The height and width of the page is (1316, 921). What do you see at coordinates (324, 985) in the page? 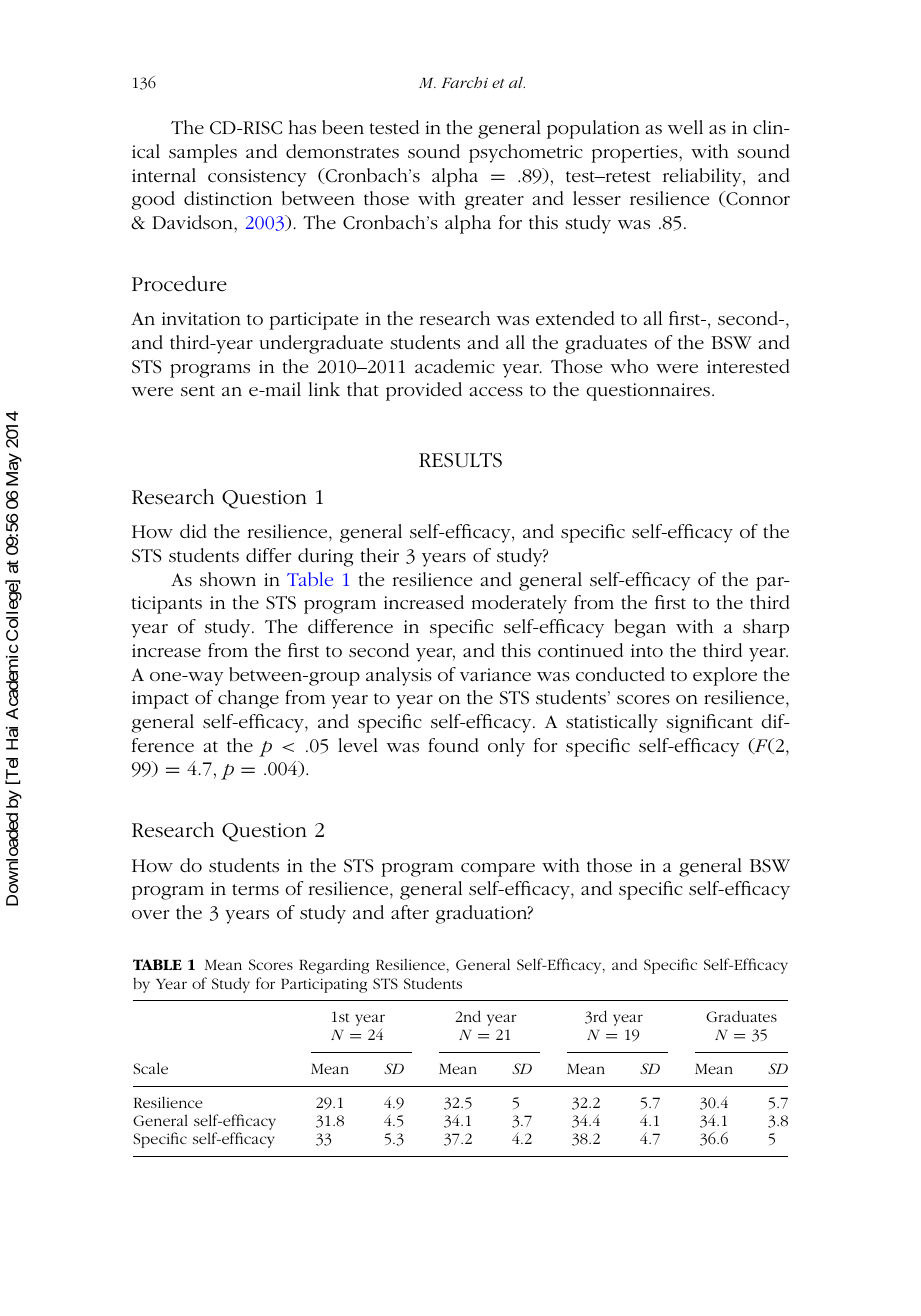
I see `Participating` at bounding box center [324, 985].
